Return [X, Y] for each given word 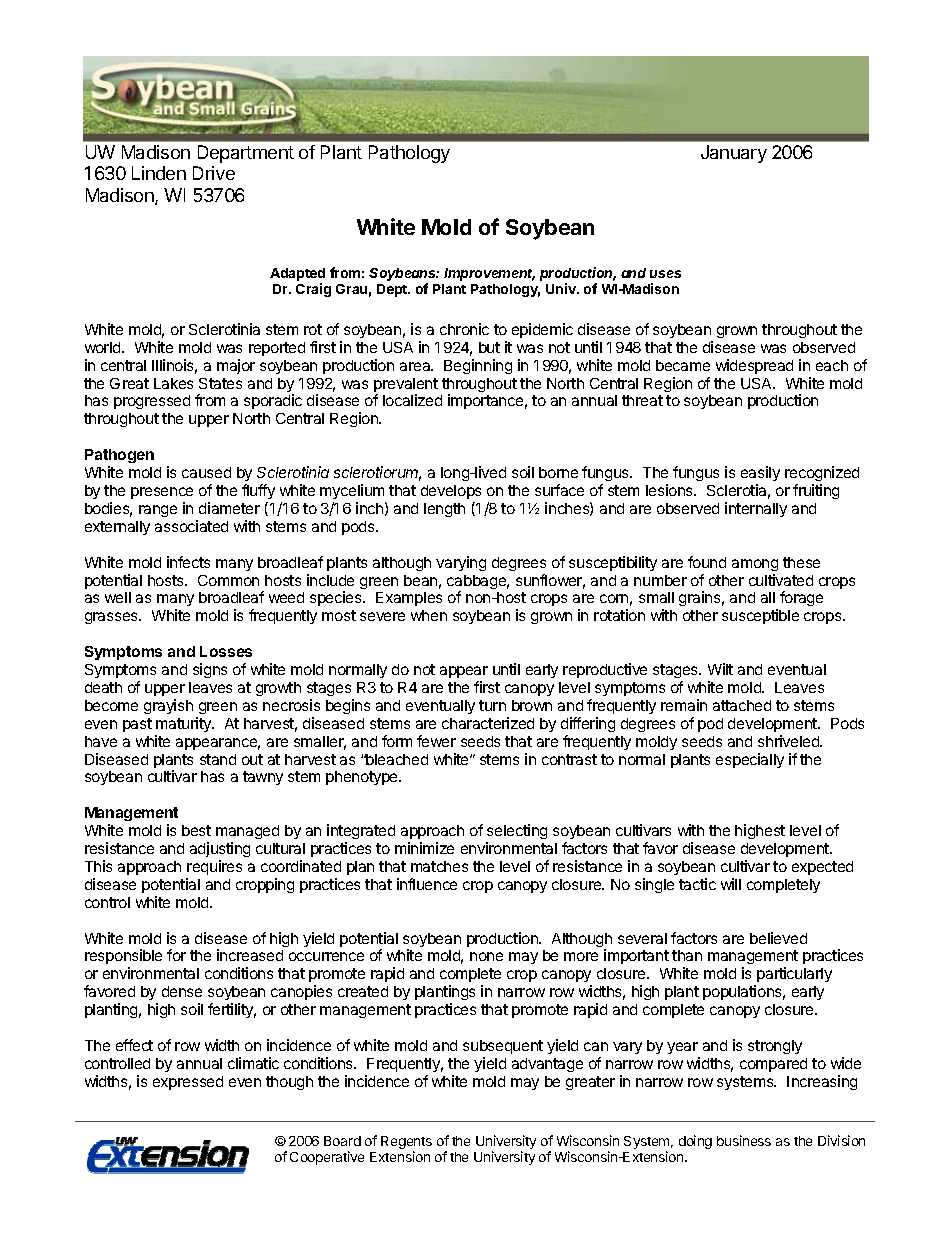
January [734, 154]
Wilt [720, 669]
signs [210, 670]
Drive [214, 173]
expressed [188, 1083]
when [429, 615]
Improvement [489, 274]
